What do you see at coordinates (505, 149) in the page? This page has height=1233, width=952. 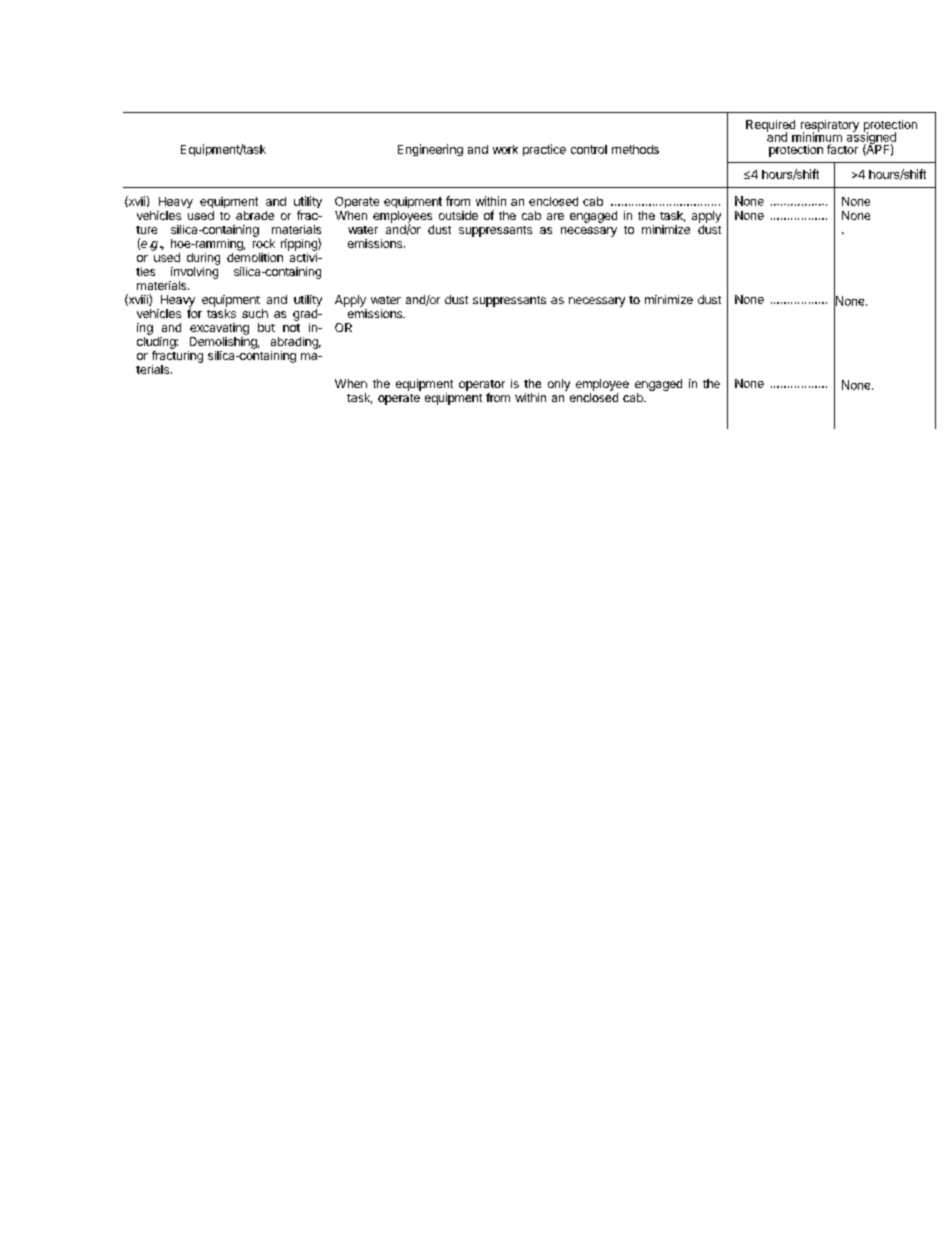 I see `work` at bounding box center [505, 149].
